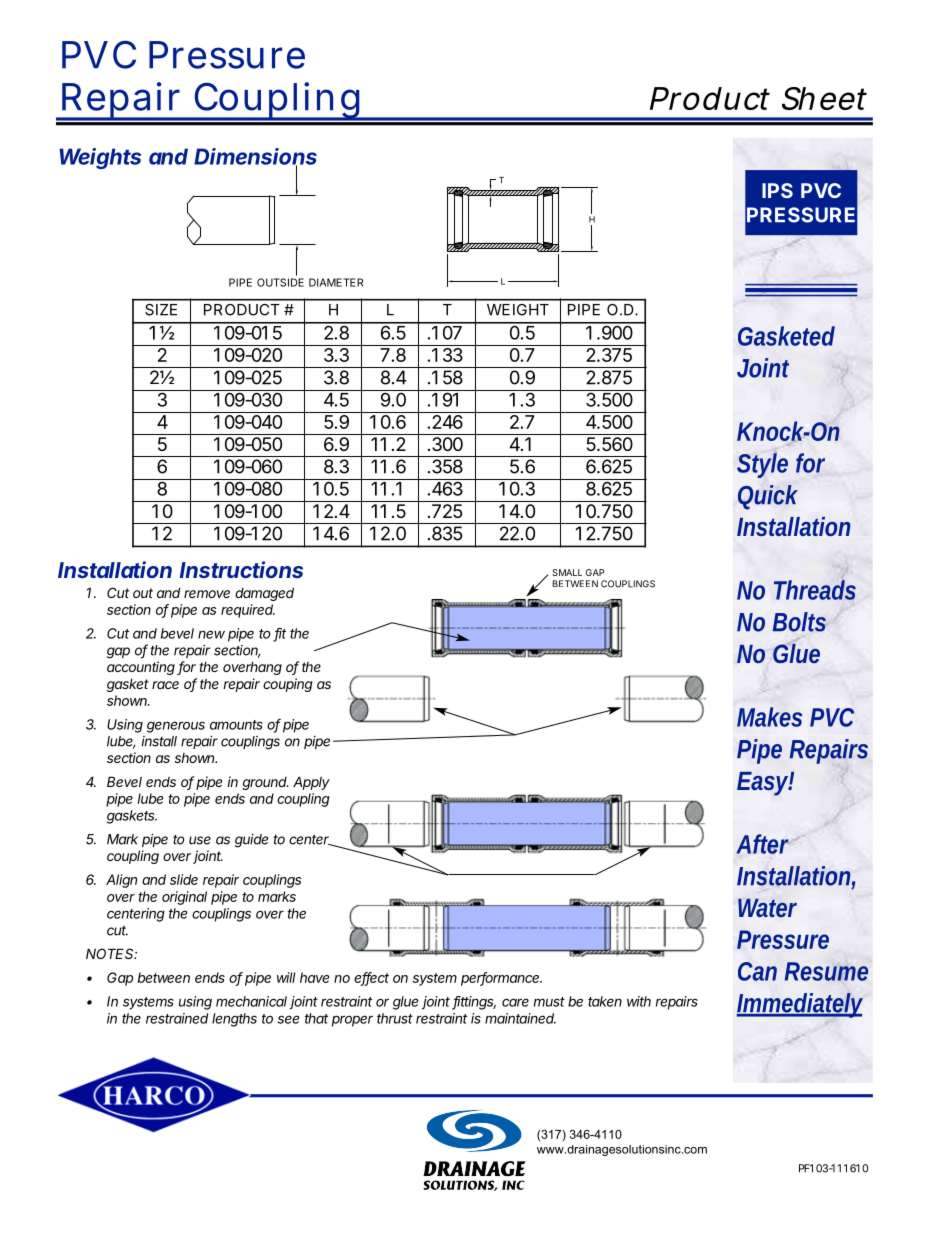 Image resolution: width=952 pixels, height=1233 pixels. I want to click on Dimensions, so click(255, 157).
